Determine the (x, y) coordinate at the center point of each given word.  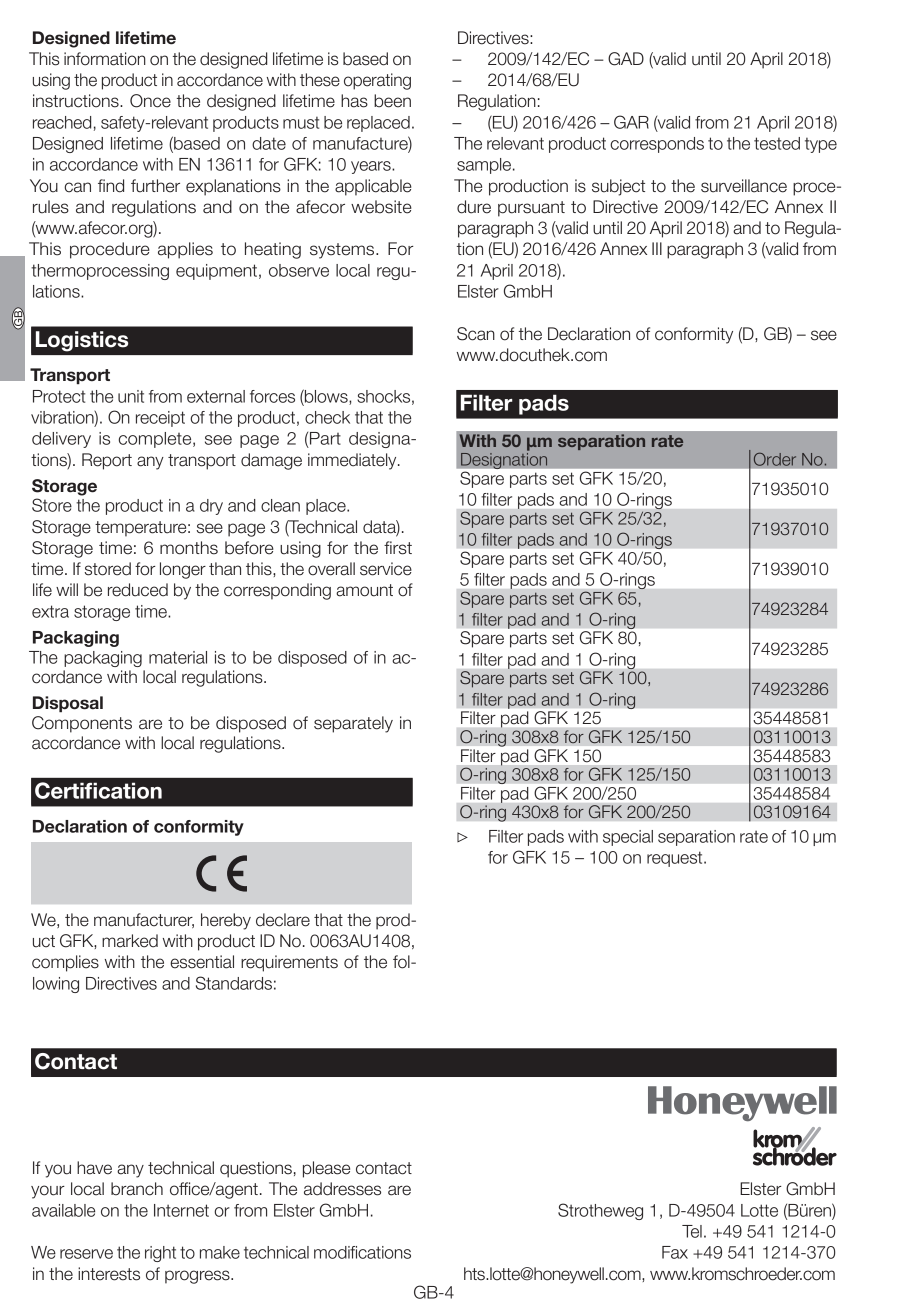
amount (364, 590)
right (160, 1254)
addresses (342, 1189)
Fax (675, 1252)
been (392, 101)
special (628, 838)
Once (150, 101)
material (178, 657)
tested (777, 143)
